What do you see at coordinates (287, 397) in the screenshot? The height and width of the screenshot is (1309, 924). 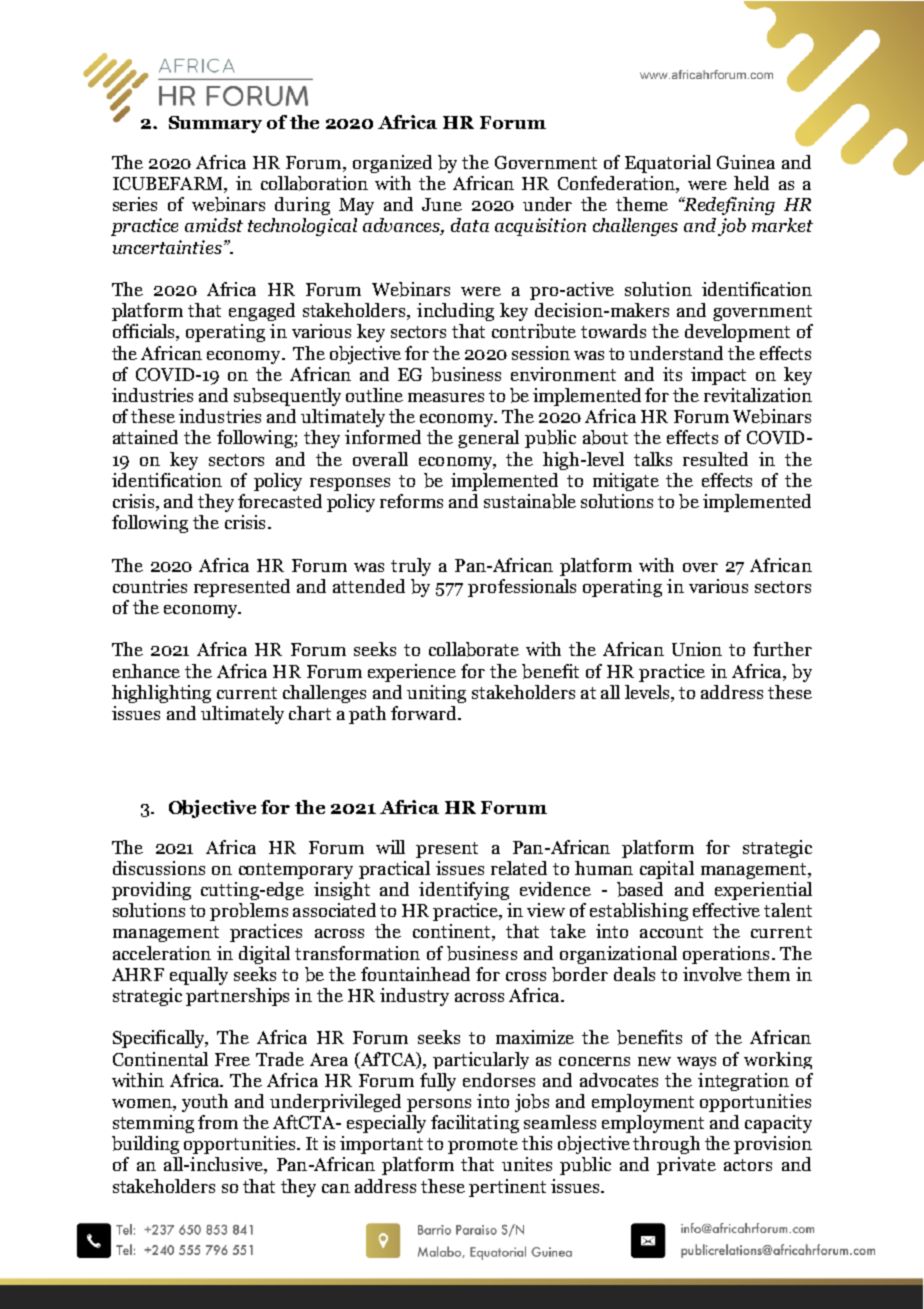 I see `subsequently` at bounding box center [287, 397].
